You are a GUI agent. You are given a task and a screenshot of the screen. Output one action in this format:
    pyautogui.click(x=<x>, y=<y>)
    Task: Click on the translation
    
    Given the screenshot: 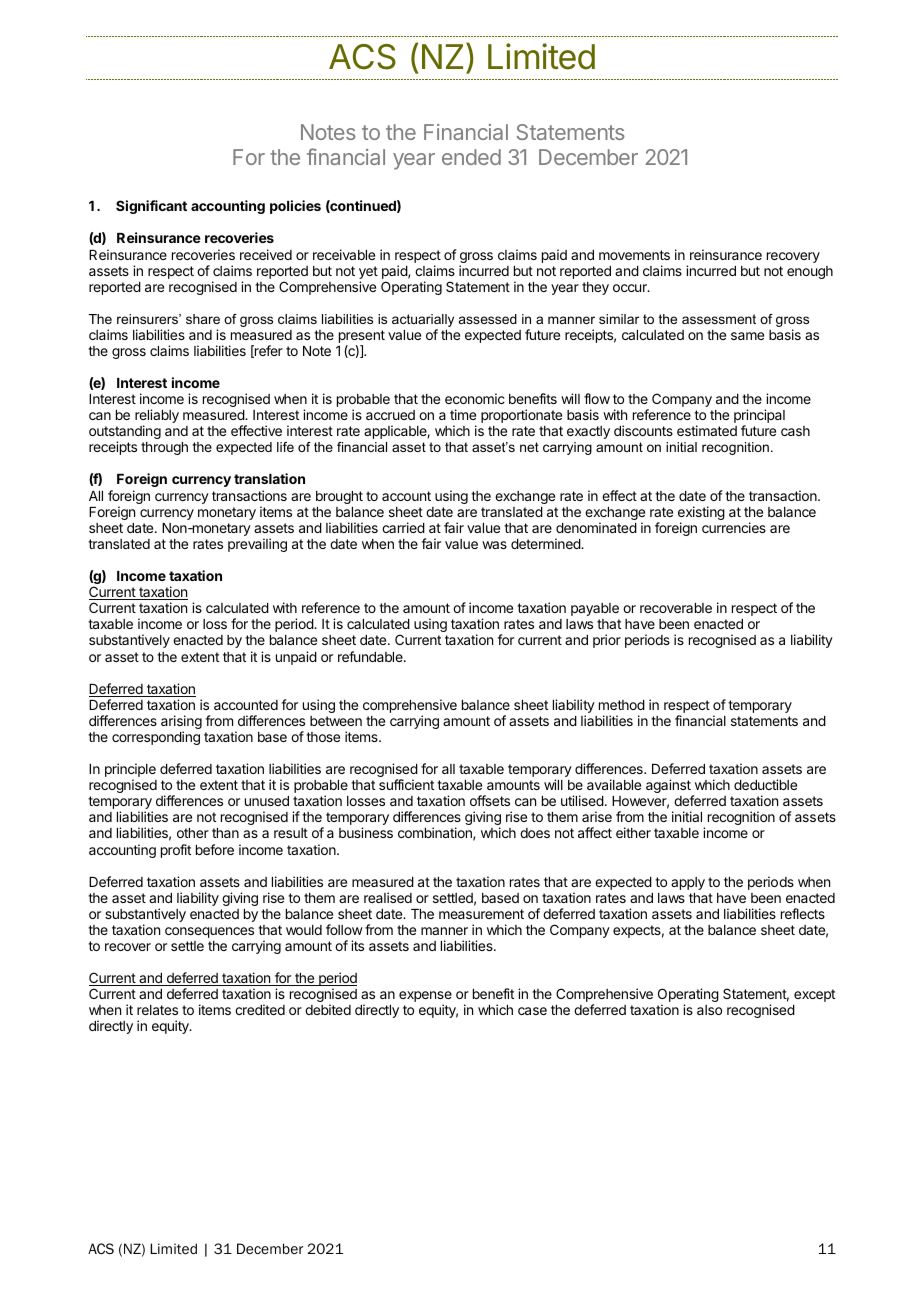 What is the action you would take?
    pyautogui.click(x=269, y=478)
